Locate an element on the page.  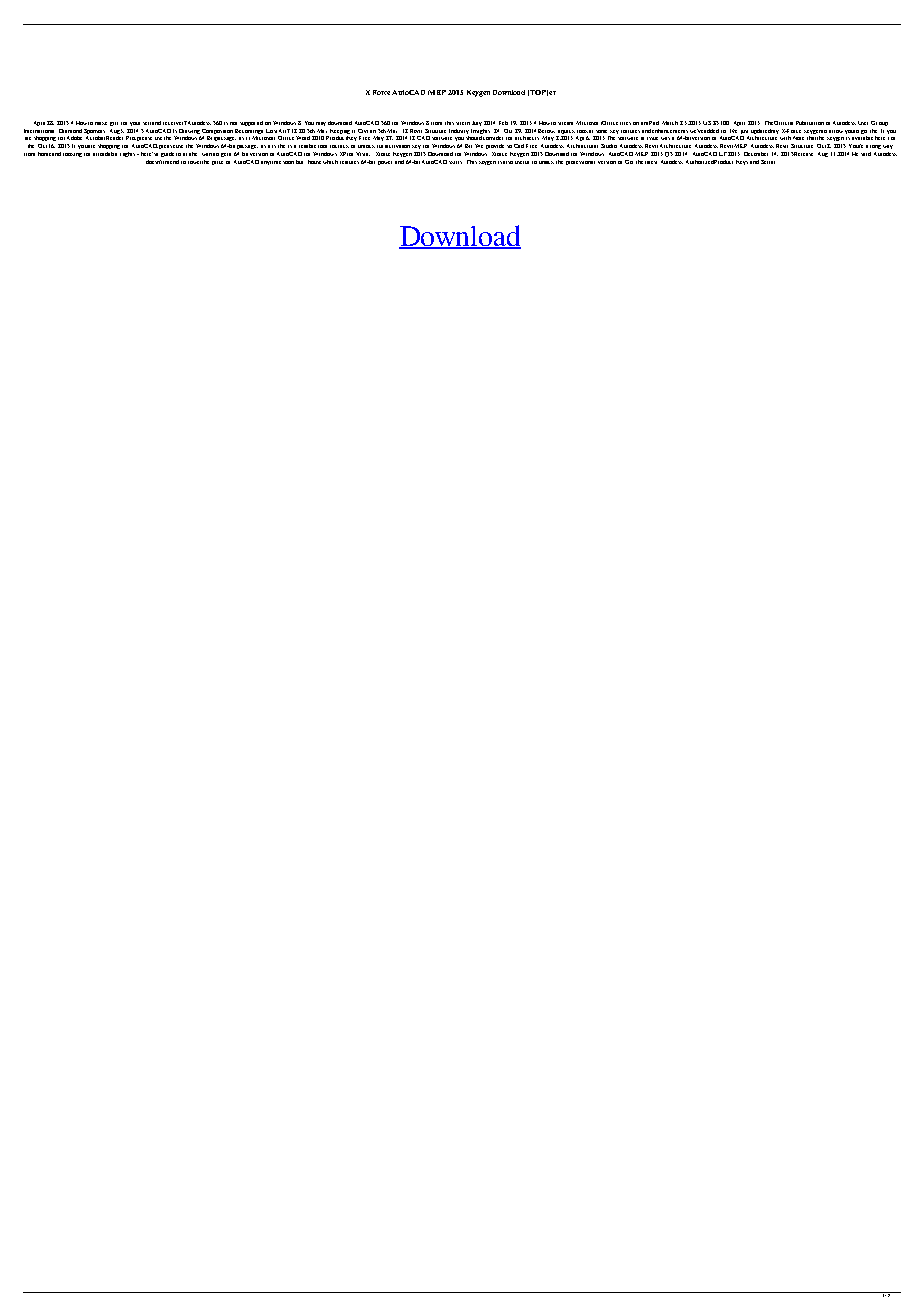
Serial is located at coordinates (768, 162).
